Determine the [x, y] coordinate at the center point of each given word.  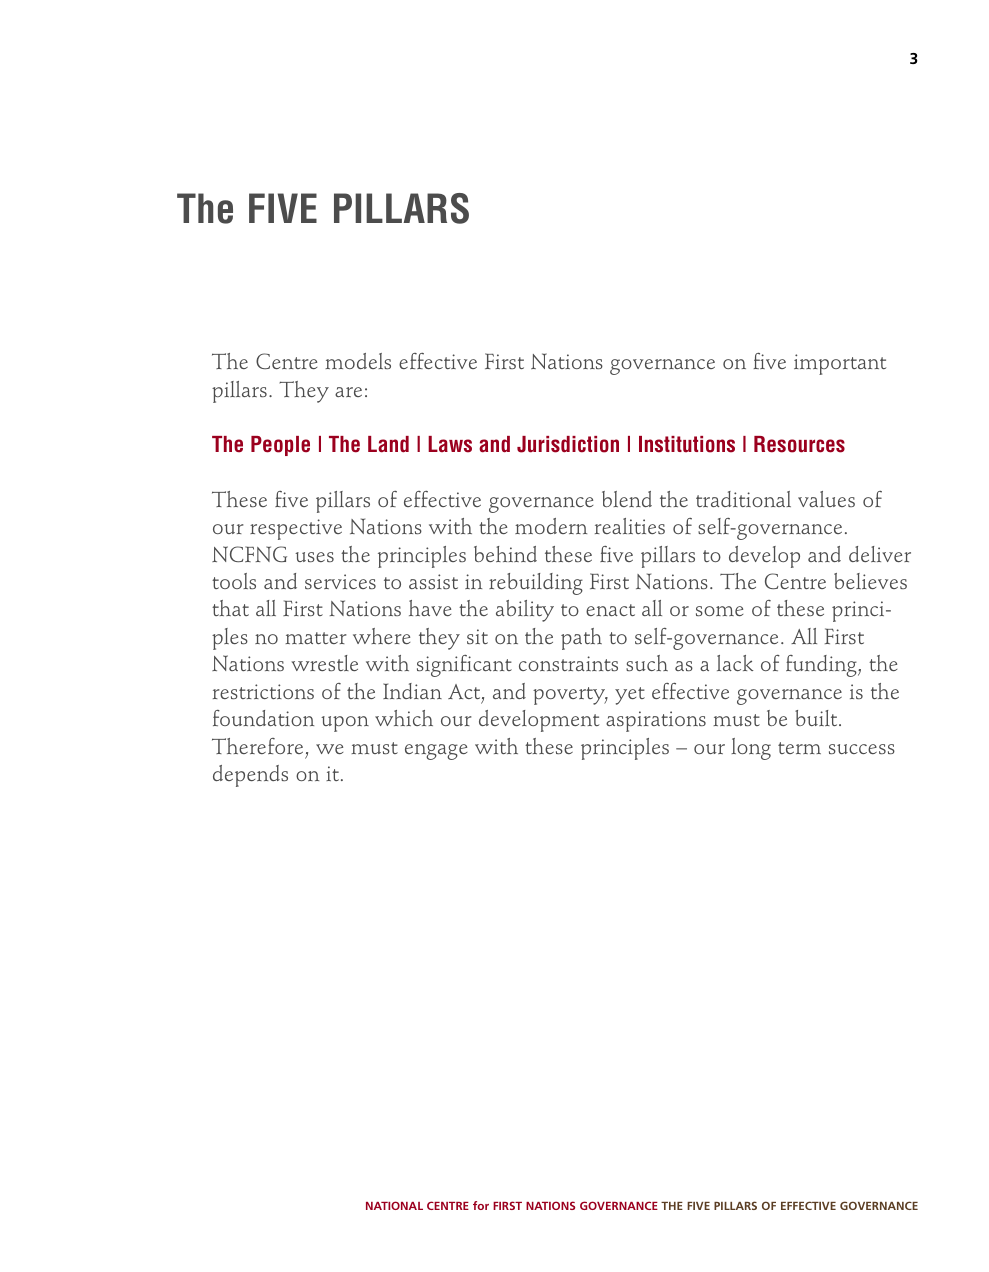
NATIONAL [394, 1205]
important [840, 364]
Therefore [257, 746]
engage [436, 752]
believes [870, 581]
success [862, 749]
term [799, 748]
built [817, 718]
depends [250, 776]
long [751, 749]
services [340, 581]
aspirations [656, 721]
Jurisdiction [568, 444]
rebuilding [536, 584]
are [348, 392]
